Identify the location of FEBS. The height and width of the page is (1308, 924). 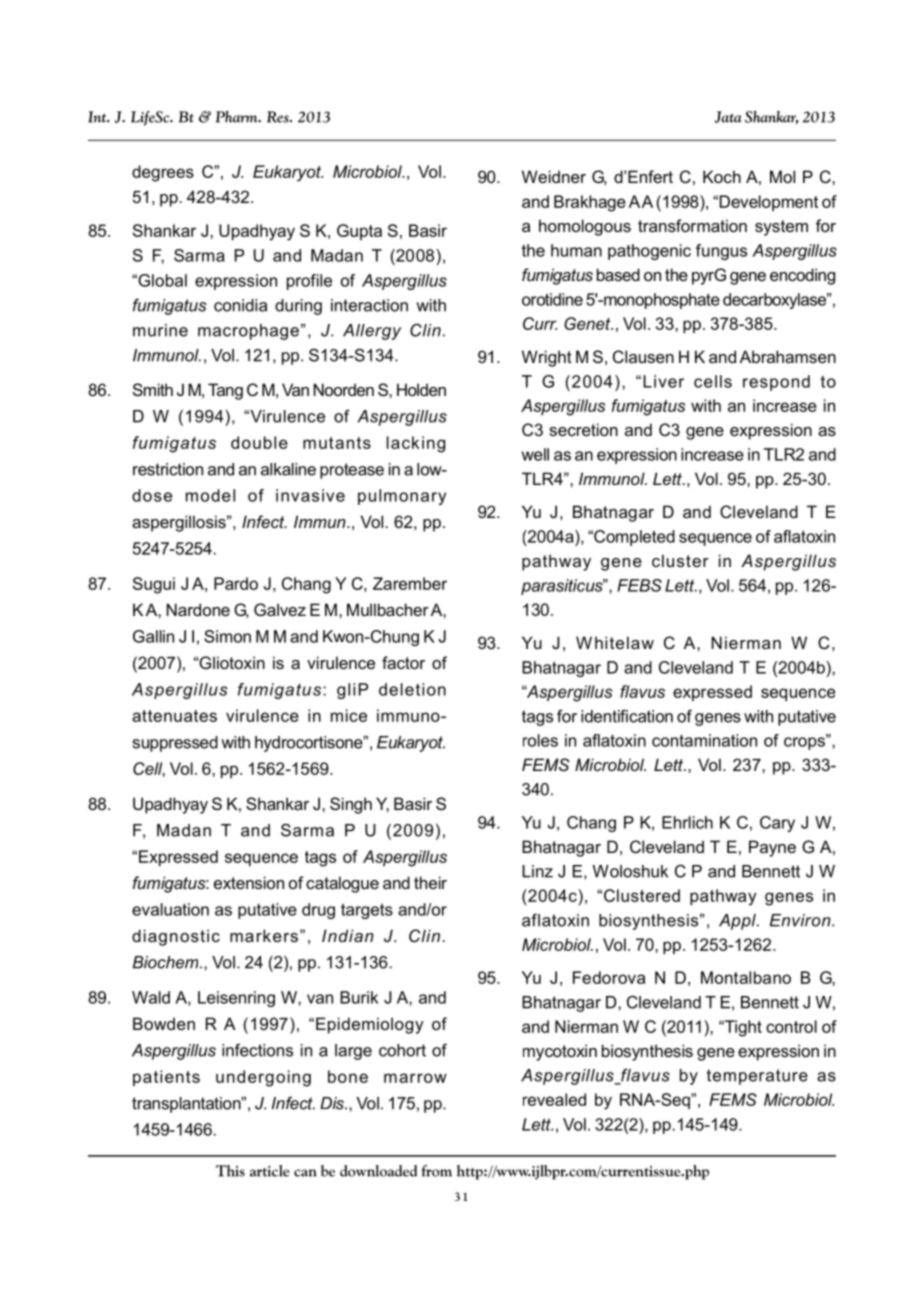
(639, 585).
